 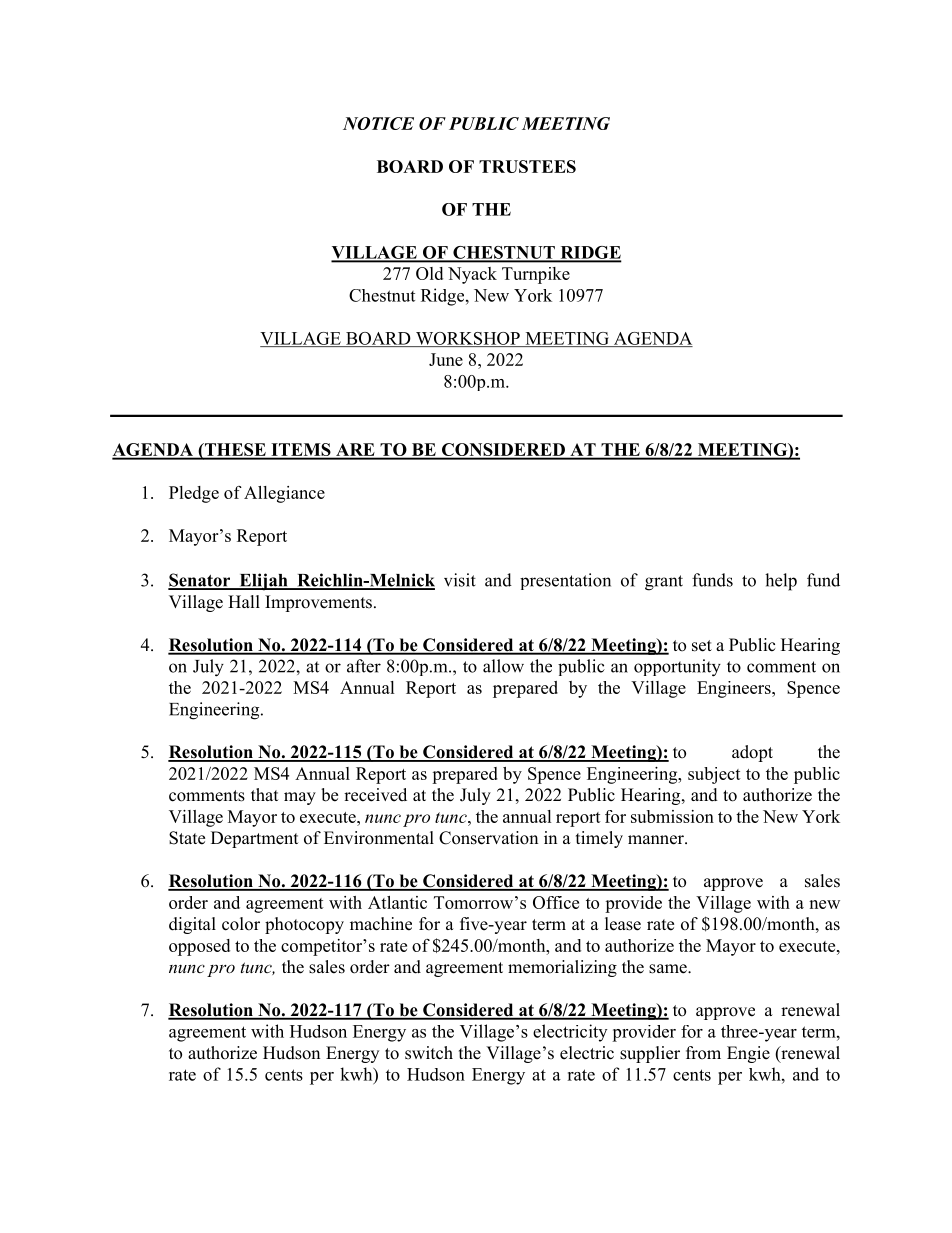 I want to click on Elijah, so click(x=263, y=582).
